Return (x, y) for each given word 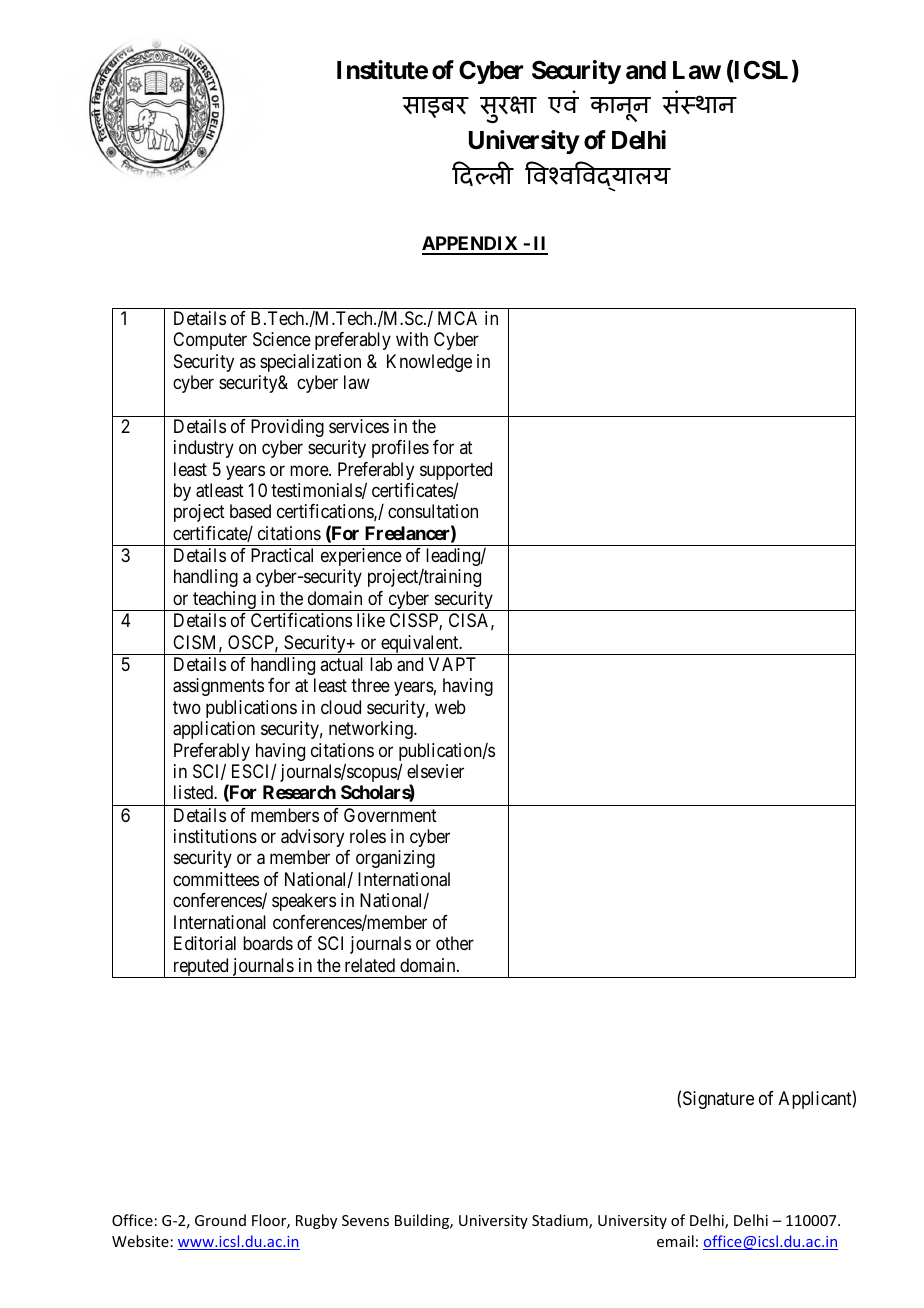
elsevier (435, 771)
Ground (220, 1220)
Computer (210, 341)
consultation (433, 511)
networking (372, 730)
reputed (200, 968)
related (370, 965)
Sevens (365, 1220)
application (214, 730)
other (455, 943)
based (250, 511)
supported (456, 472)
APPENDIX (471, 245)
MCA (457, 318)
